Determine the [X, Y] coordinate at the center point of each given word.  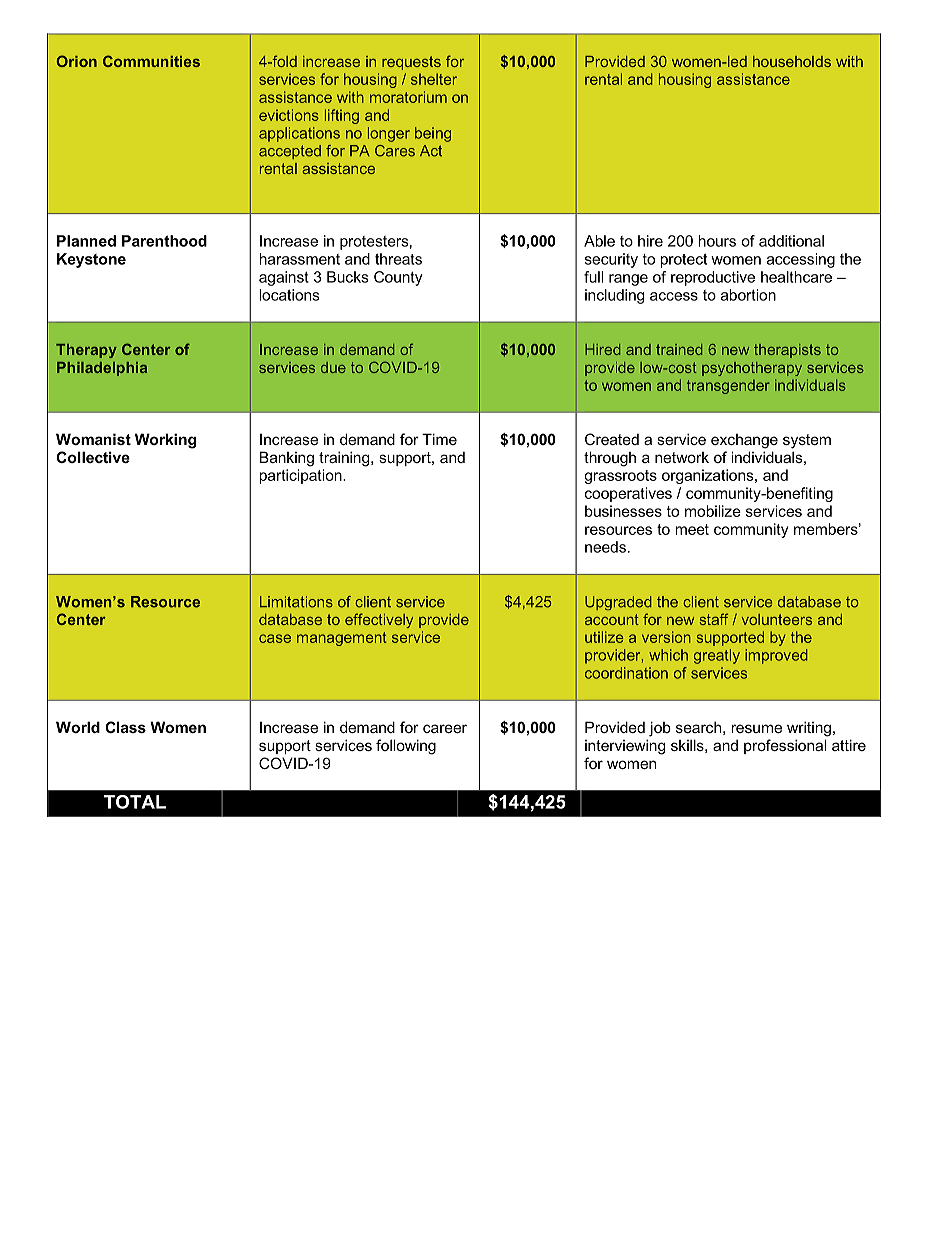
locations [289, 295]
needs [605, 547]
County [398, 278]
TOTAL [135, 802]
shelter [434, 79]
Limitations [296, 602]
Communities [151, 61]
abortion [748, 295]
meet [692, 529]
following [406, 747]
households [792, 61]
